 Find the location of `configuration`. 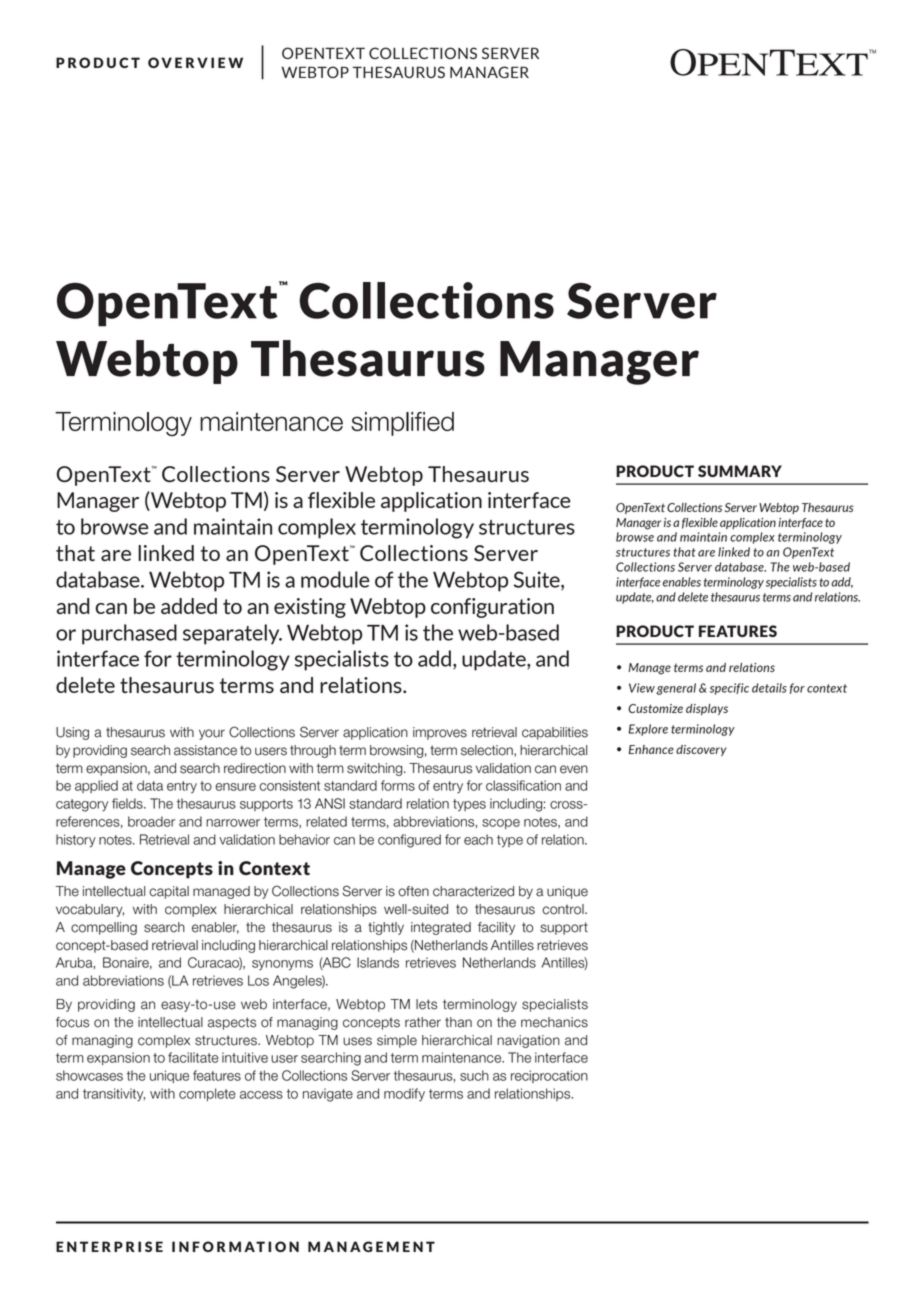

configuration is located at coordinates (492, 608).
